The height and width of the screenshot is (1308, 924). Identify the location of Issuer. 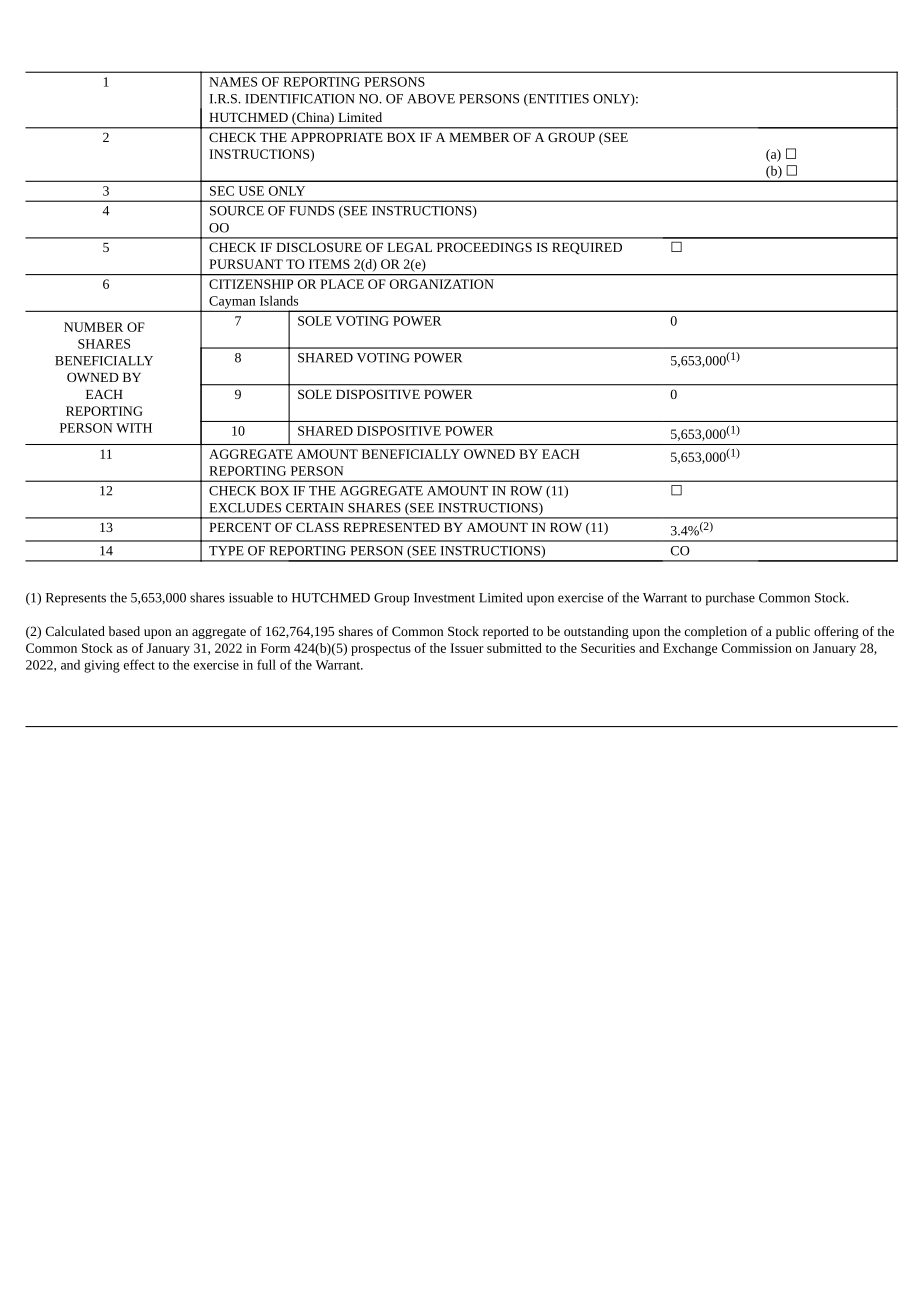
(467, 648).
